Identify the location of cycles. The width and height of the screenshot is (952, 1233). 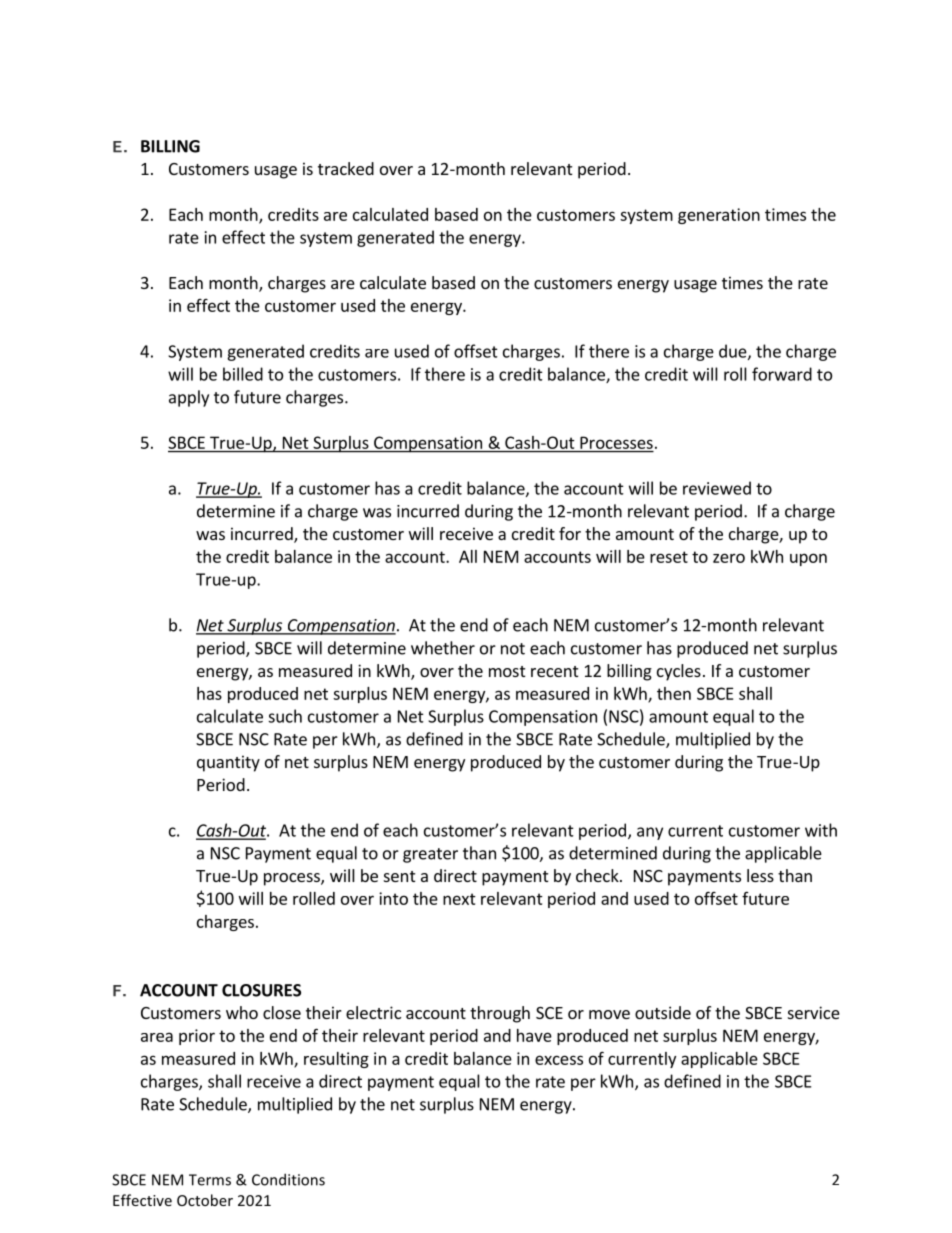
(679, 672).
